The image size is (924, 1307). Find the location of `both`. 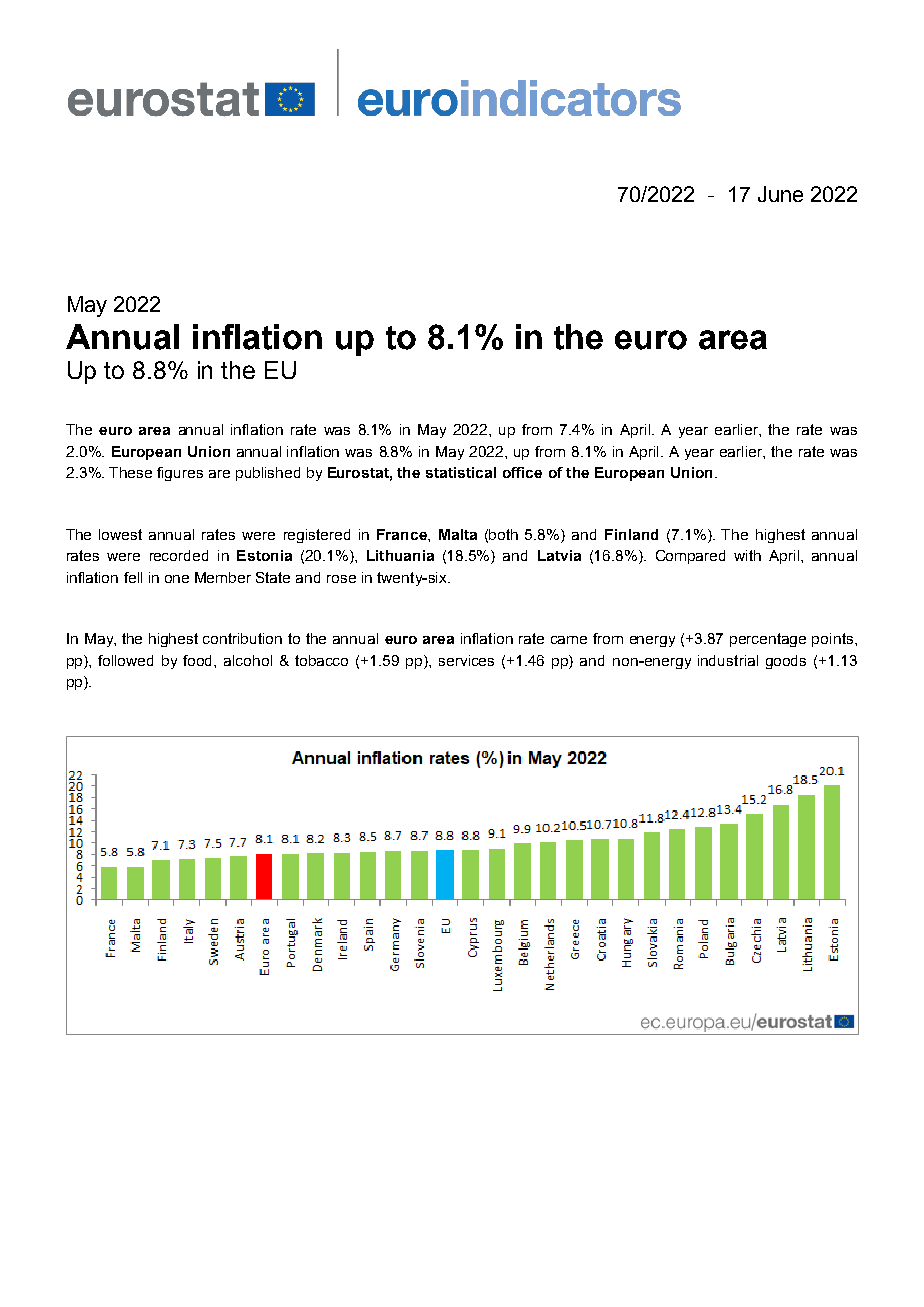

both is located at coordinates (503, 534).
